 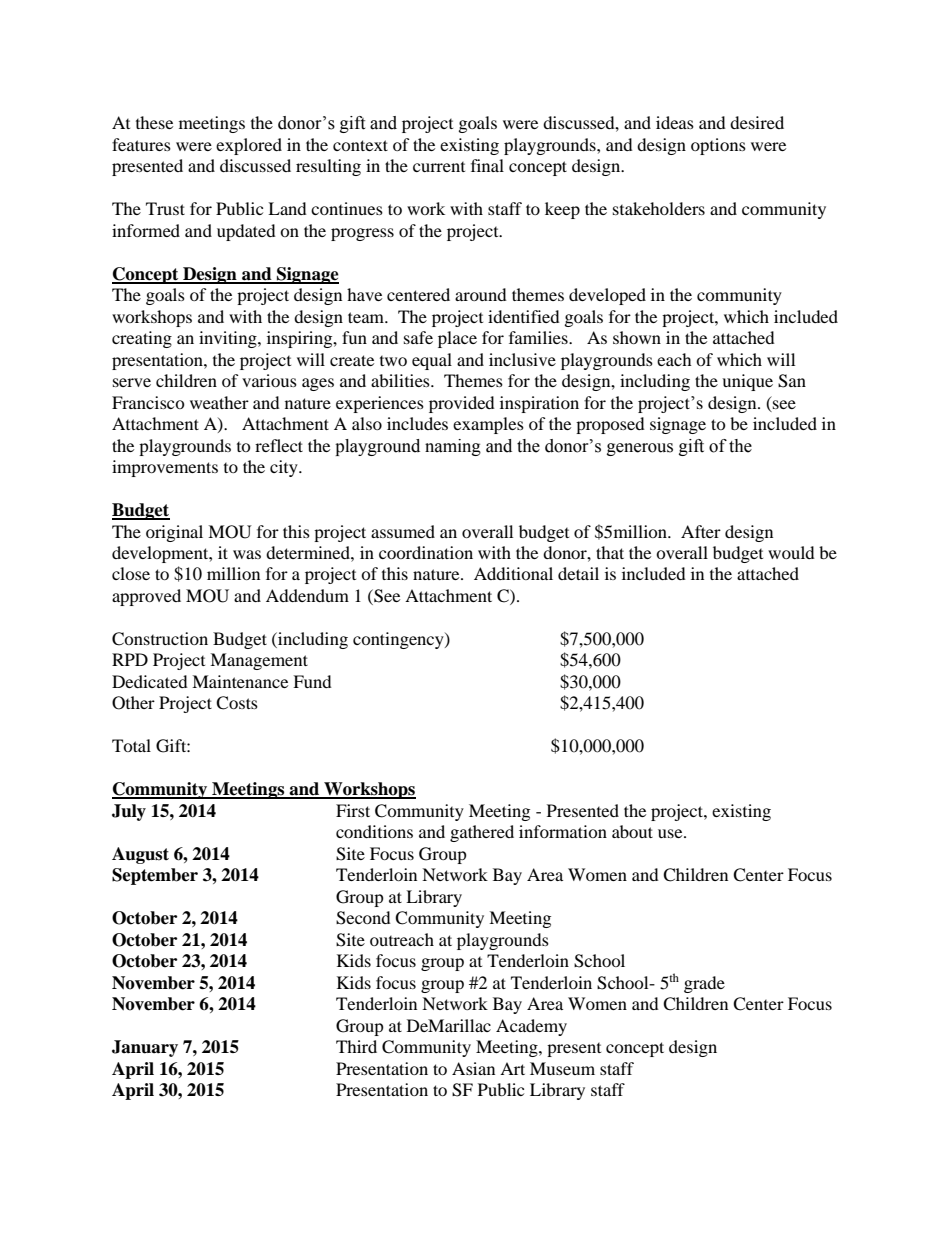 I want to click on July, so click(x=129, y=812).
